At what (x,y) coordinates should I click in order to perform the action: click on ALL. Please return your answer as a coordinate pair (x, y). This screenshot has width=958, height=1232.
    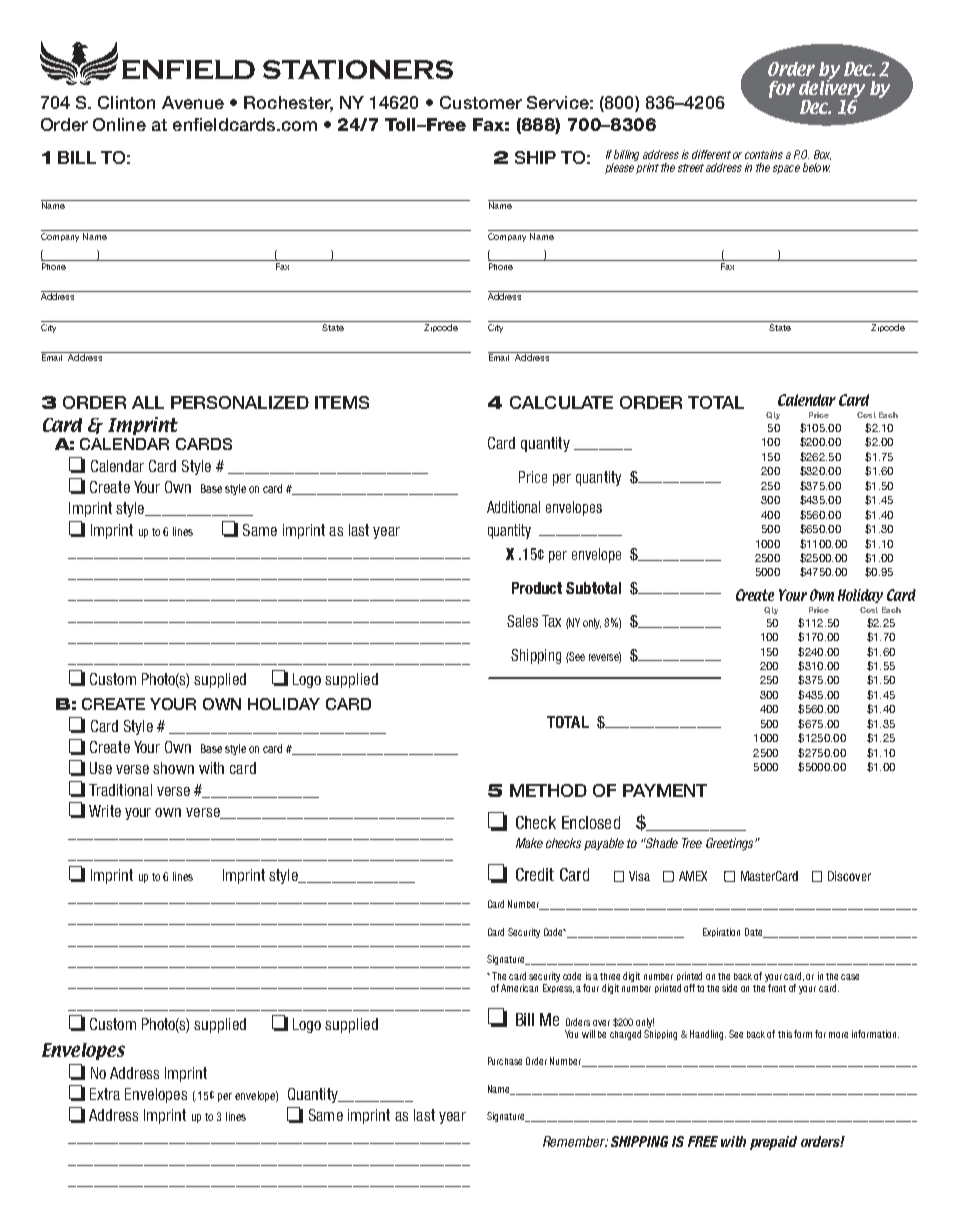
    Looking at the image, I should click on (148, 402).
